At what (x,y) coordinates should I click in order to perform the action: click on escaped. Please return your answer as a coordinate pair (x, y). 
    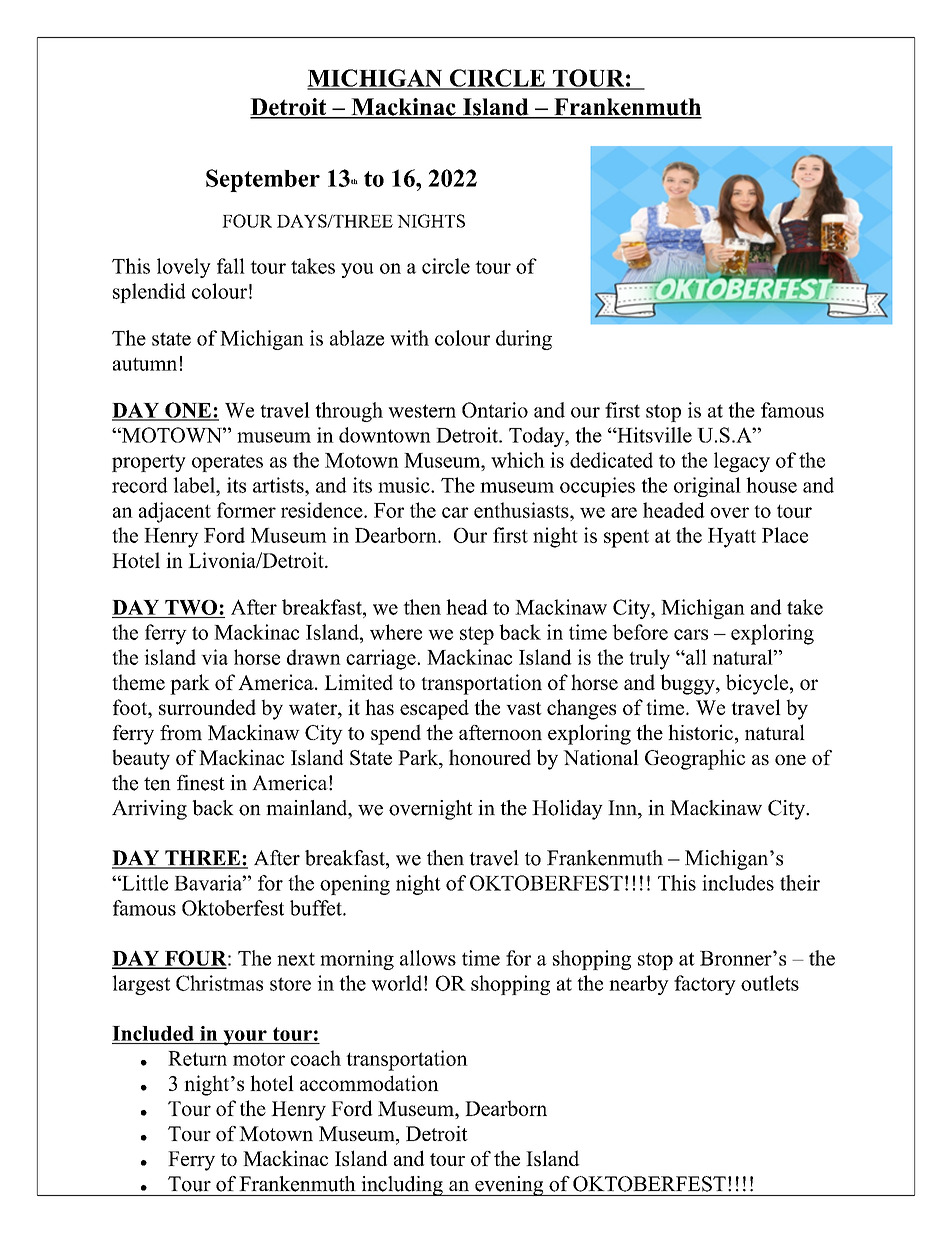
    Looking at the image, I should click on (434, 709).
